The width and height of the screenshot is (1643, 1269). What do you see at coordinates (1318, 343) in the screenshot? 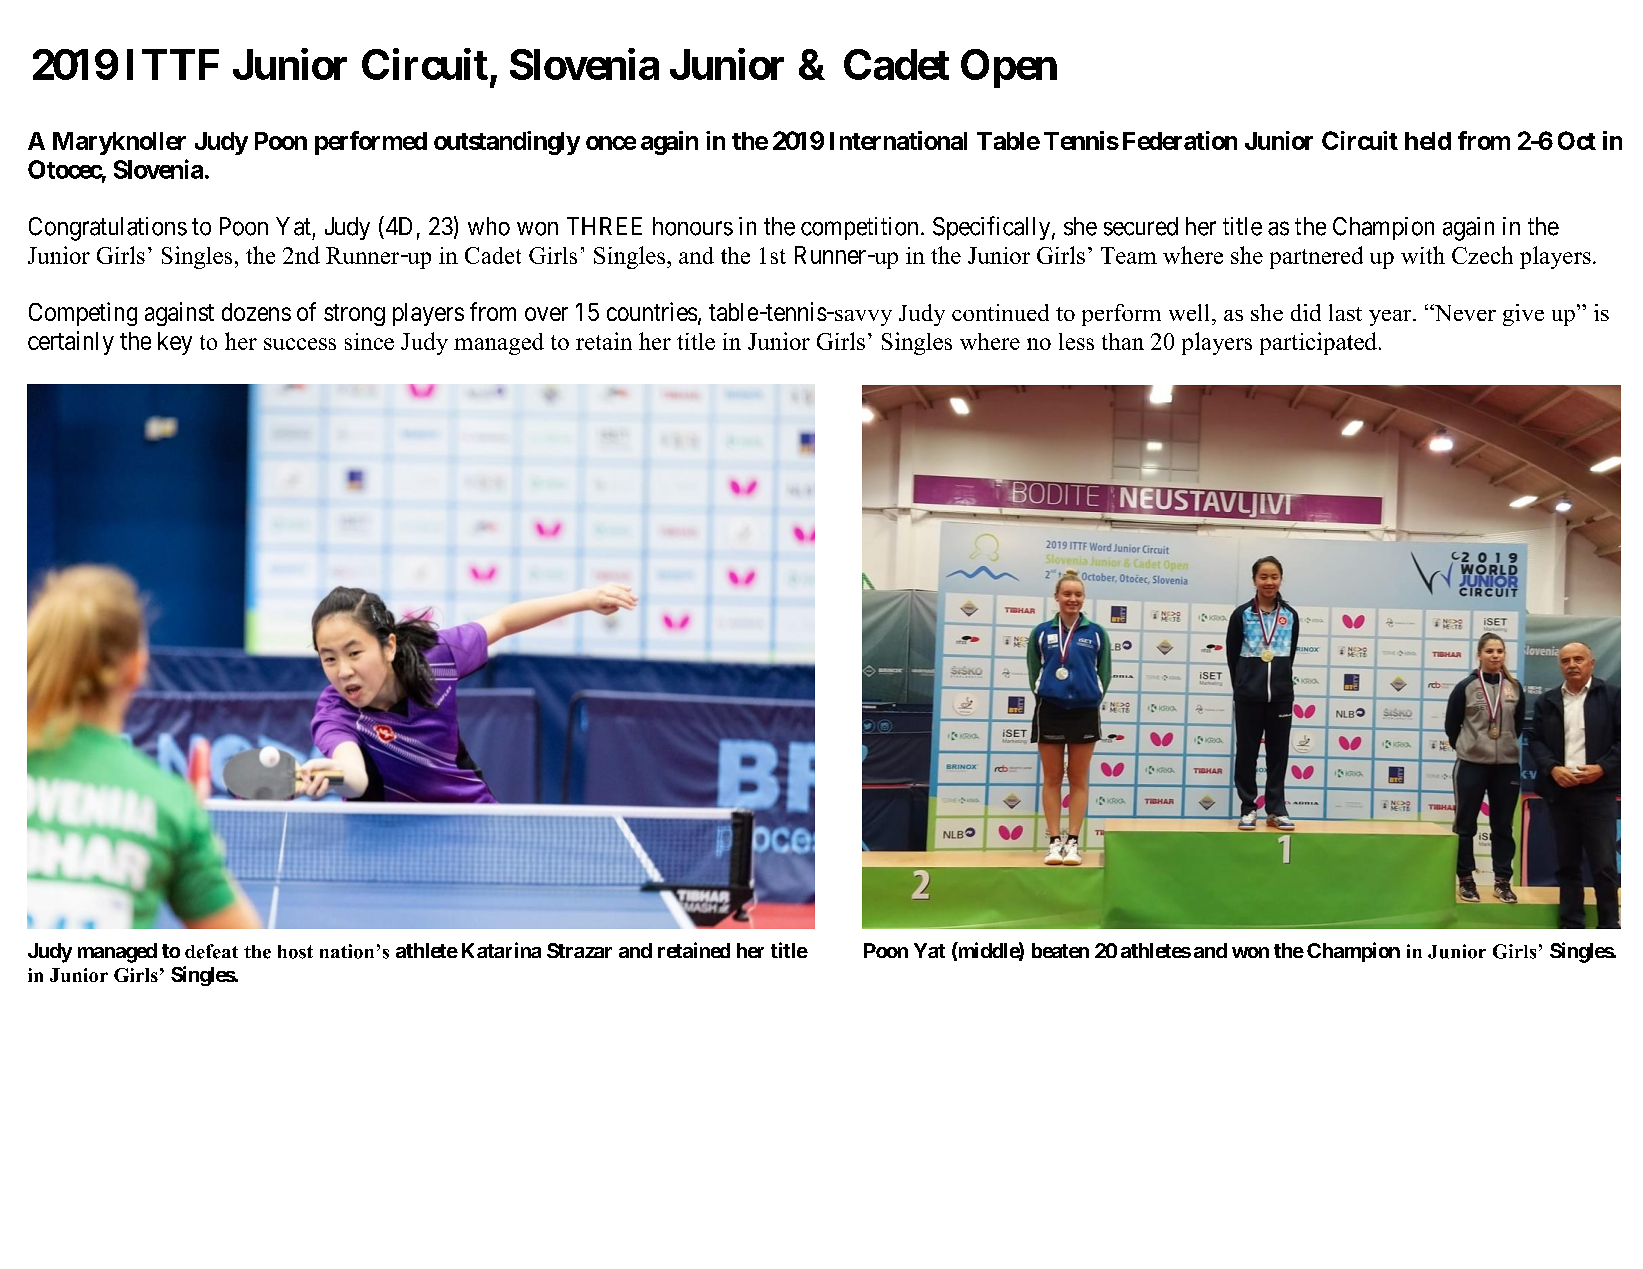
I see `participated` at bounding box center [1318, 343].
